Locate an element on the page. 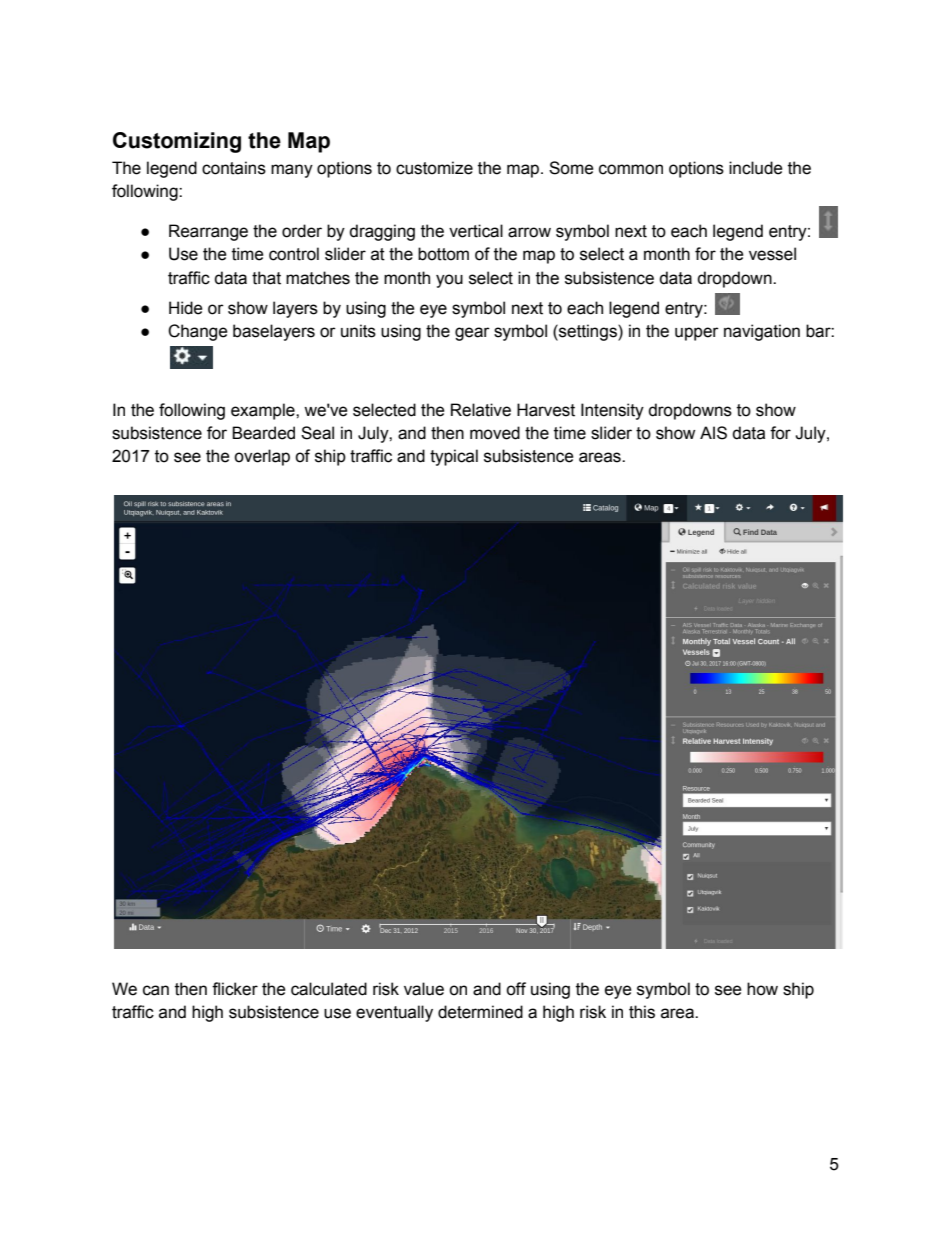 Image resolution: width=952 pixels, height=1233 pixels. flicker is located at coordinates (235, 989).
